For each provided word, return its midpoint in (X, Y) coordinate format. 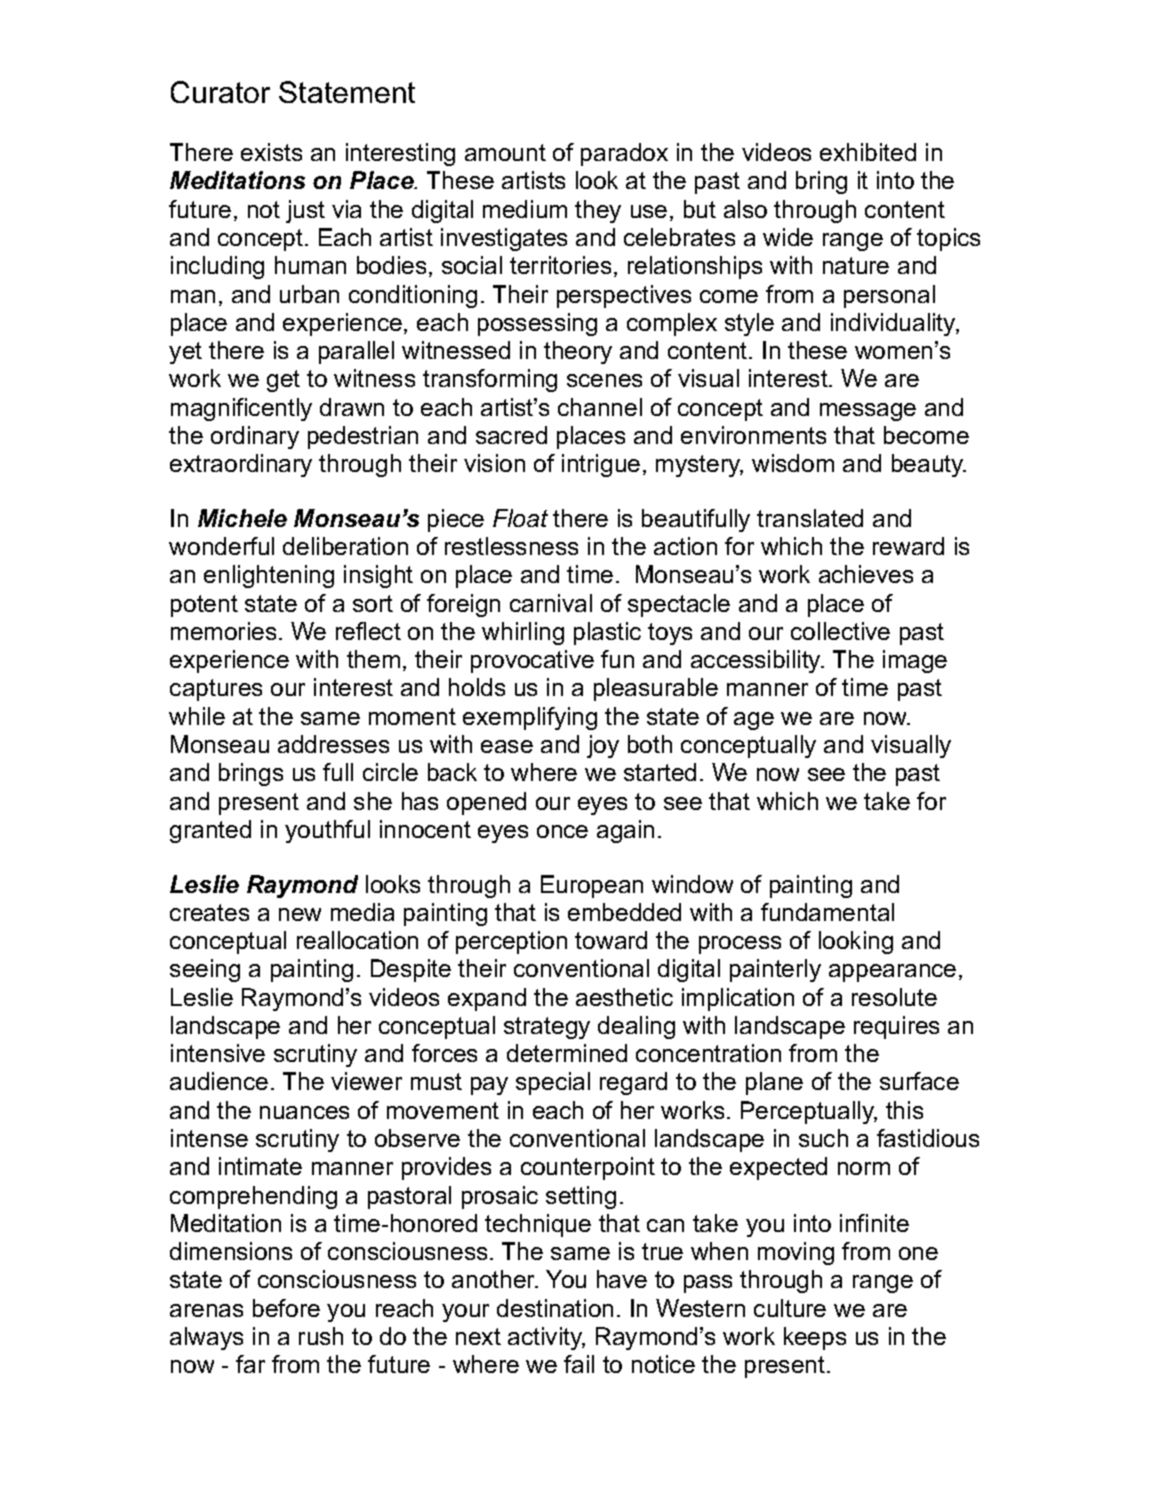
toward (611, 940)
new (300, 914)
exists (271, 152)
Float (520, 518)
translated (810, 518)
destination (555, 1308)
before (286, 1308)
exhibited (868, 152)
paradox (624, 154)
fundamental (827, 912)
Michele (242, 518)
